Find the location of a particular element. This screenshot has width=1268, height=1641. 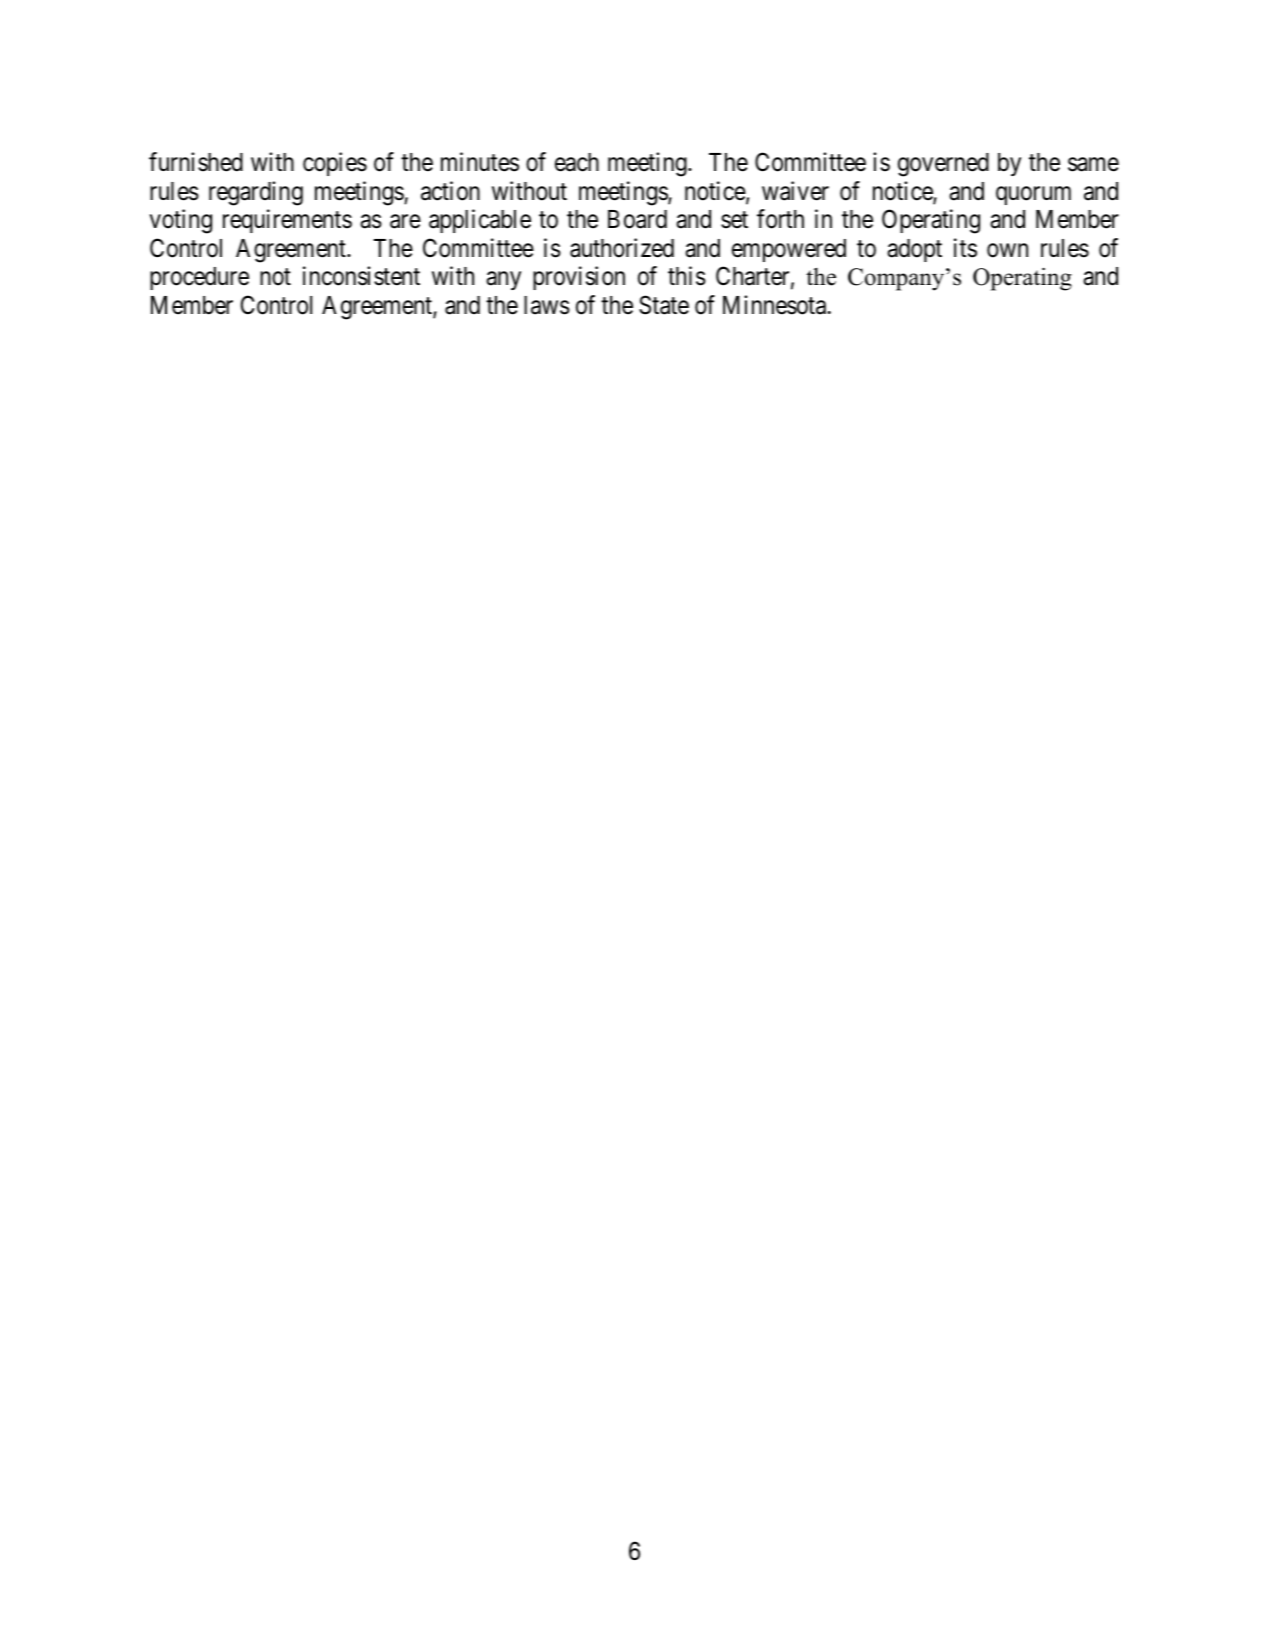

governed is located at coordinates (943, 165).
